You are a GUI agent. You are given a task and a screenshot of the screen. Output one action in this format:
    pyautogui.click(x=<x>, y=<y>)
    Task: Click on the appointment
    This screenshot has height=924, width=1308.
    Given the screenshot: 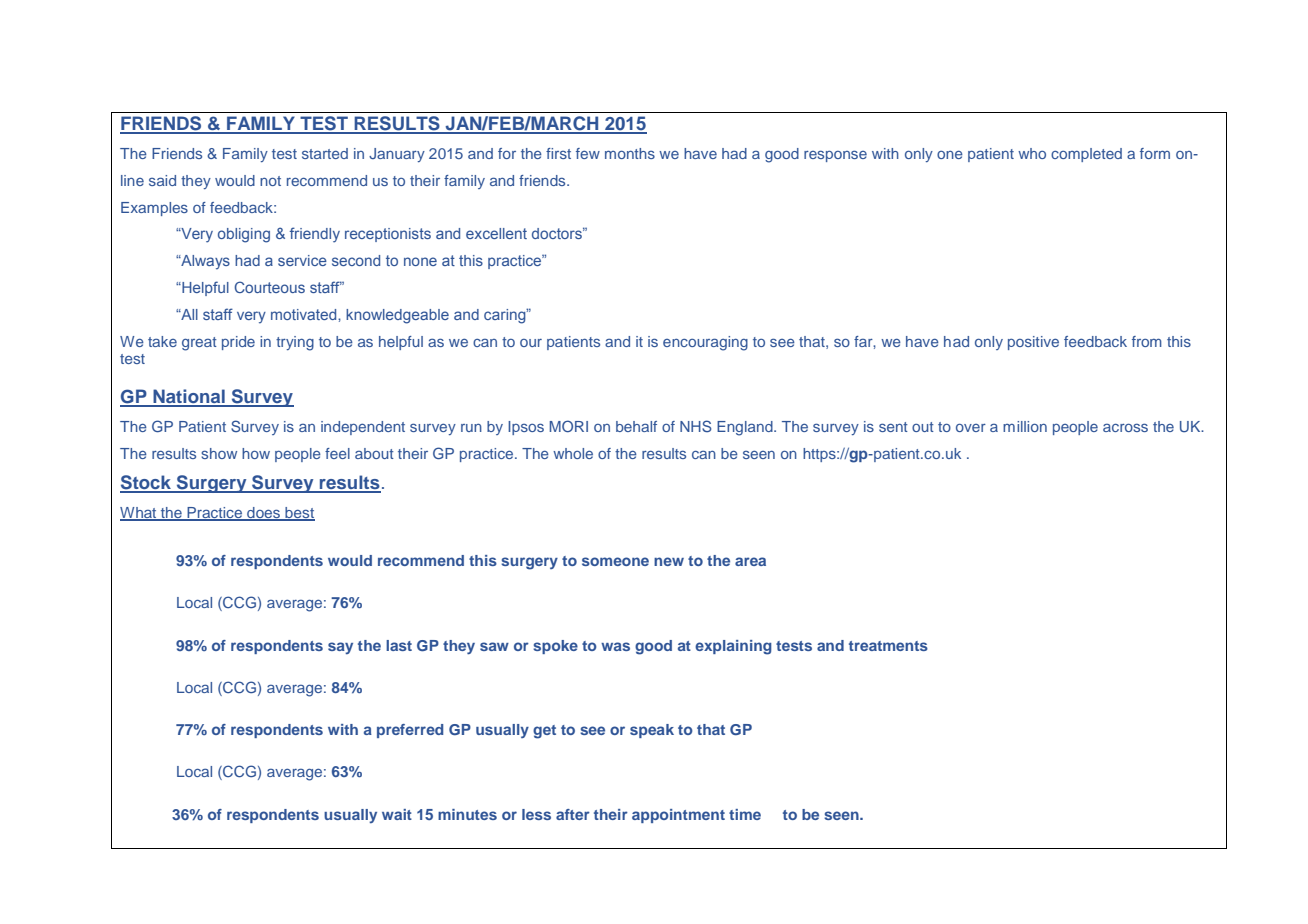 What is the action you would take?
    pyautogui.click(x=678, y=816)
